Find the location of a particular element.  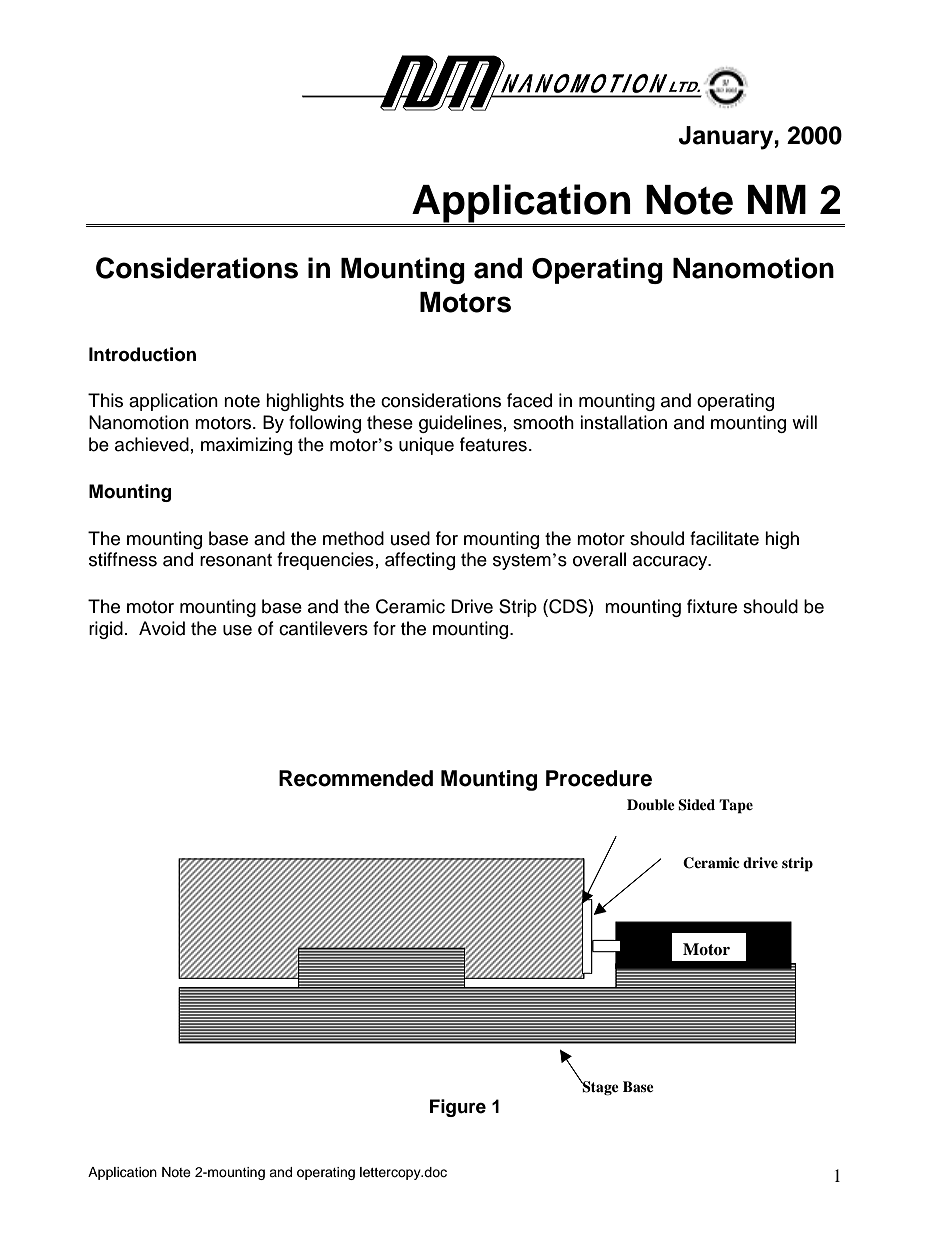

will is located at coordinates (804, 422).
